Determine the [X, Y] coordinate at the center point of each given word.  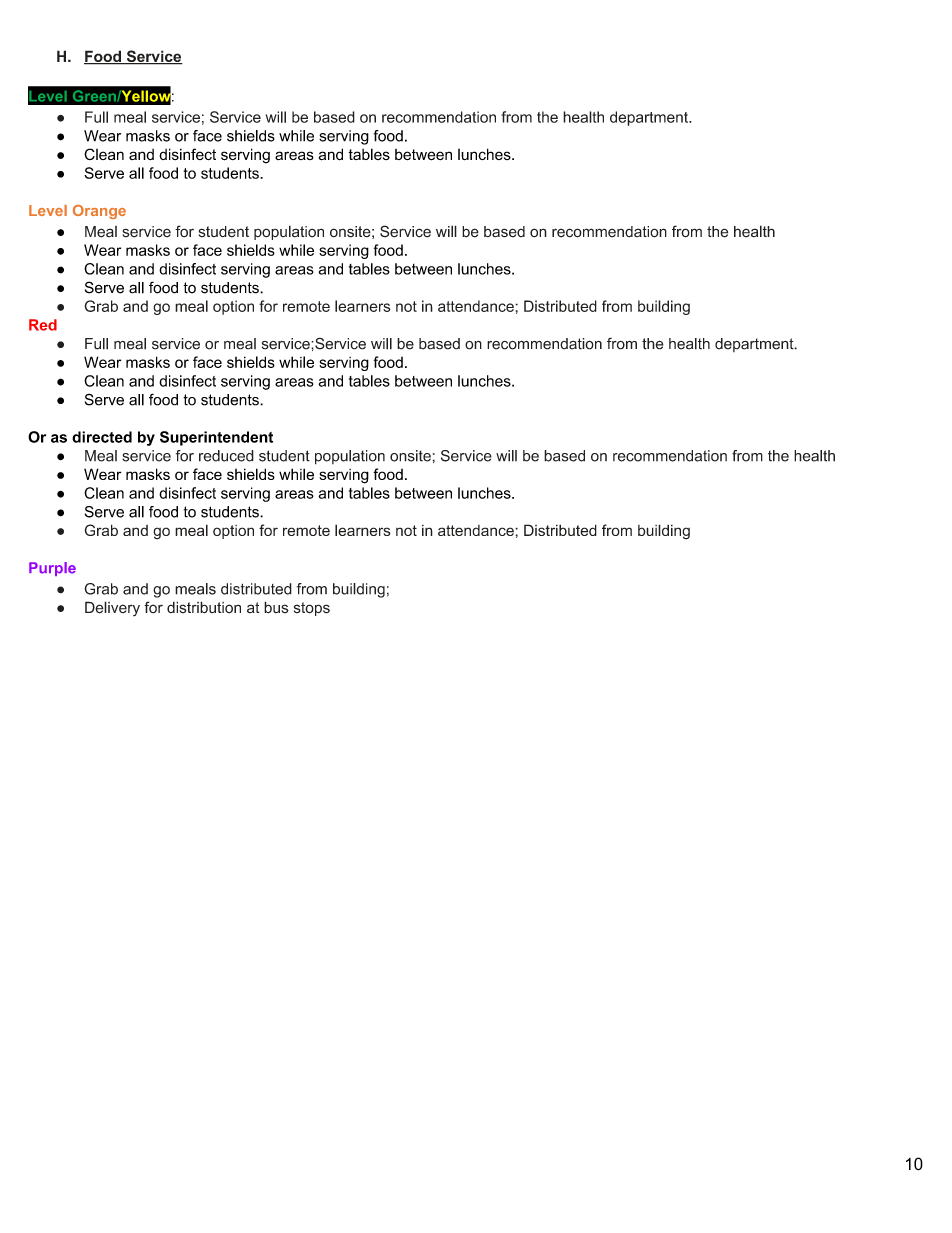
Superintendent [216, 438]
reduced [226, 456]
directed [102, 437]
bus [276, 607]
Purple [52, 569]
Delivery [112, 609]
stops [312, 609]
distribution [204, 607]
